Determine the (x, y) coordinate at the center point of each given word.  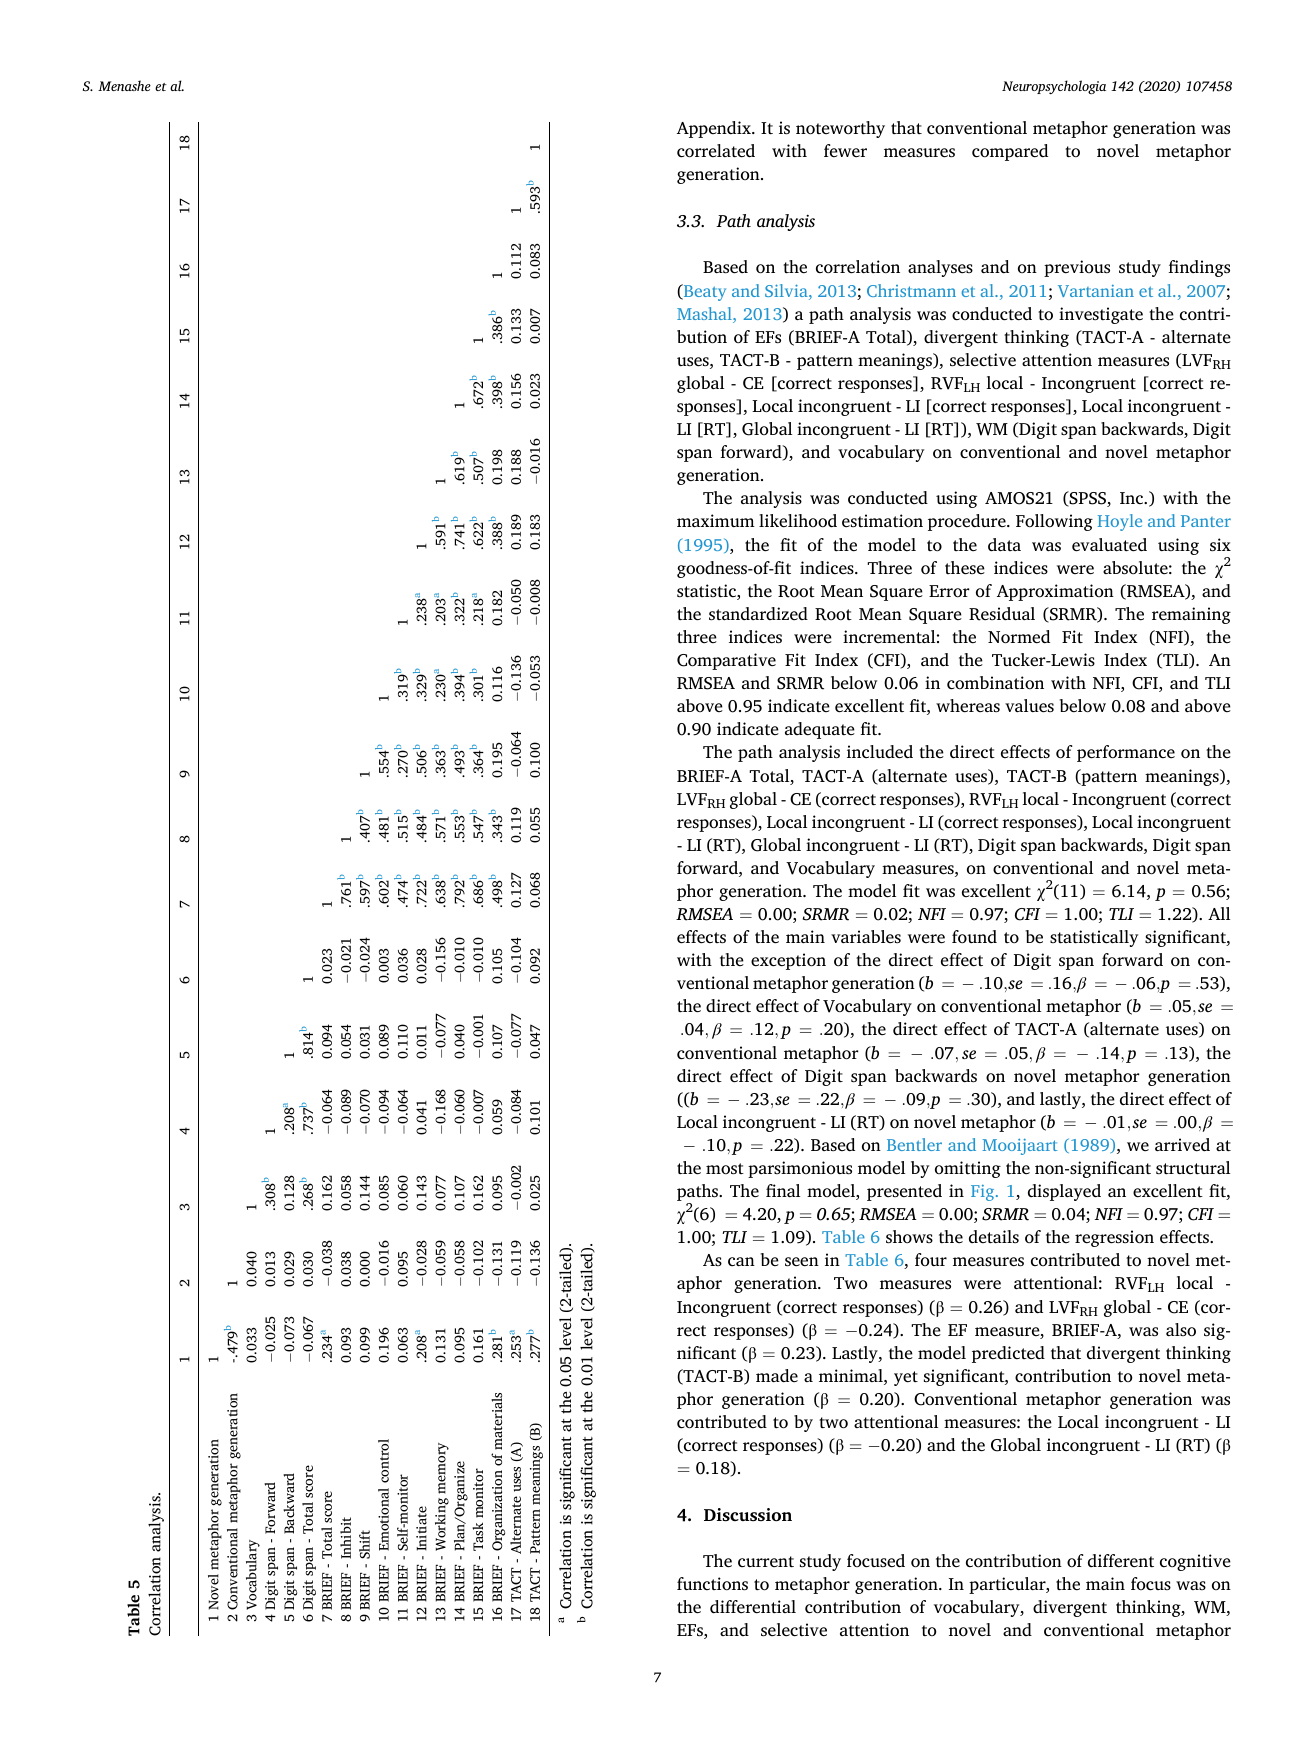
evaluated (1109, 545)
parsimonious (800, 1169)
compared (1010, 152)
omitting (968, 1169)
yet (906, 1378)
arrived (1182, 1145)
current (766, 1561)
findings (1199, 268)
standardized (758, 614)
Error (949, 591)
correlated (716, 151)
